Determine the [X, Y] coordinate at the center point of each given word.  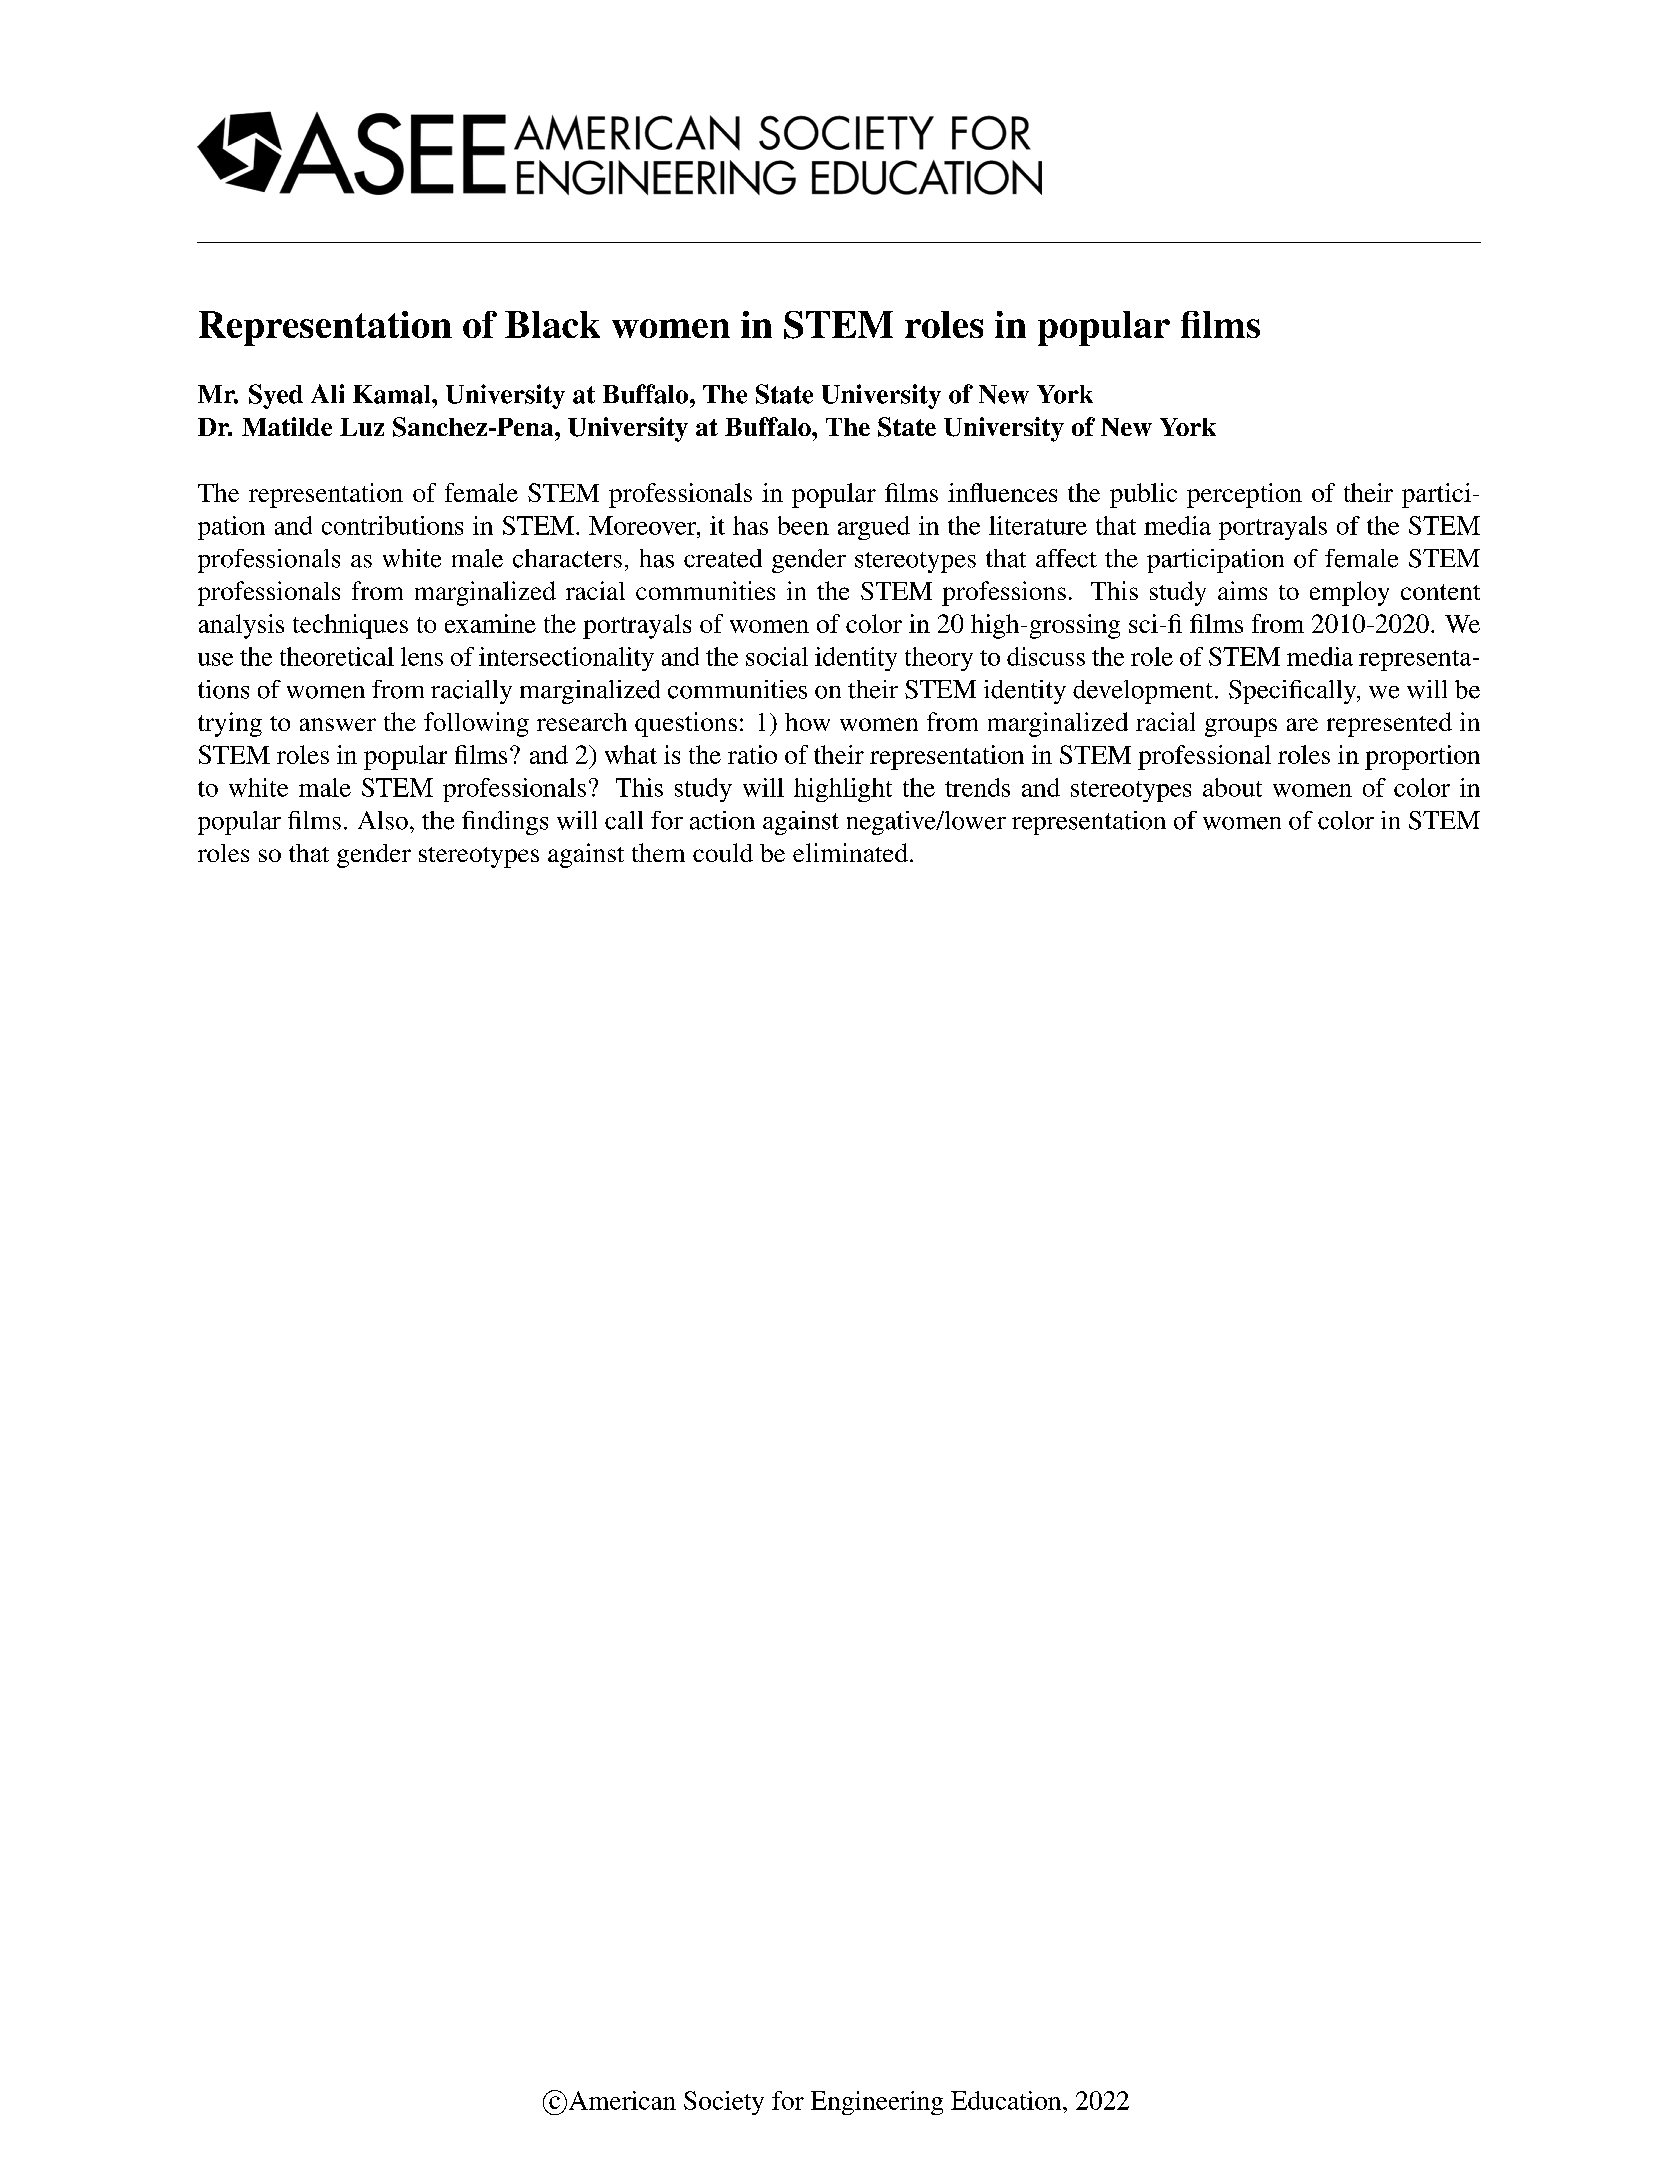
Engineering [877, 2103]
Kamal [393, 394]
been [803, 525]
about [1232, 787]
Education [1007, 2100]
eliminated [850, 852]
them [658, 852]
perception [1244, 495]
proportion [1422, 757]
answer [338, 724]
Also [383, 820]
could [723, 852]
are [1302, 724]
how [807, 722]
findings [505, 823]
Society [724, 2103]
